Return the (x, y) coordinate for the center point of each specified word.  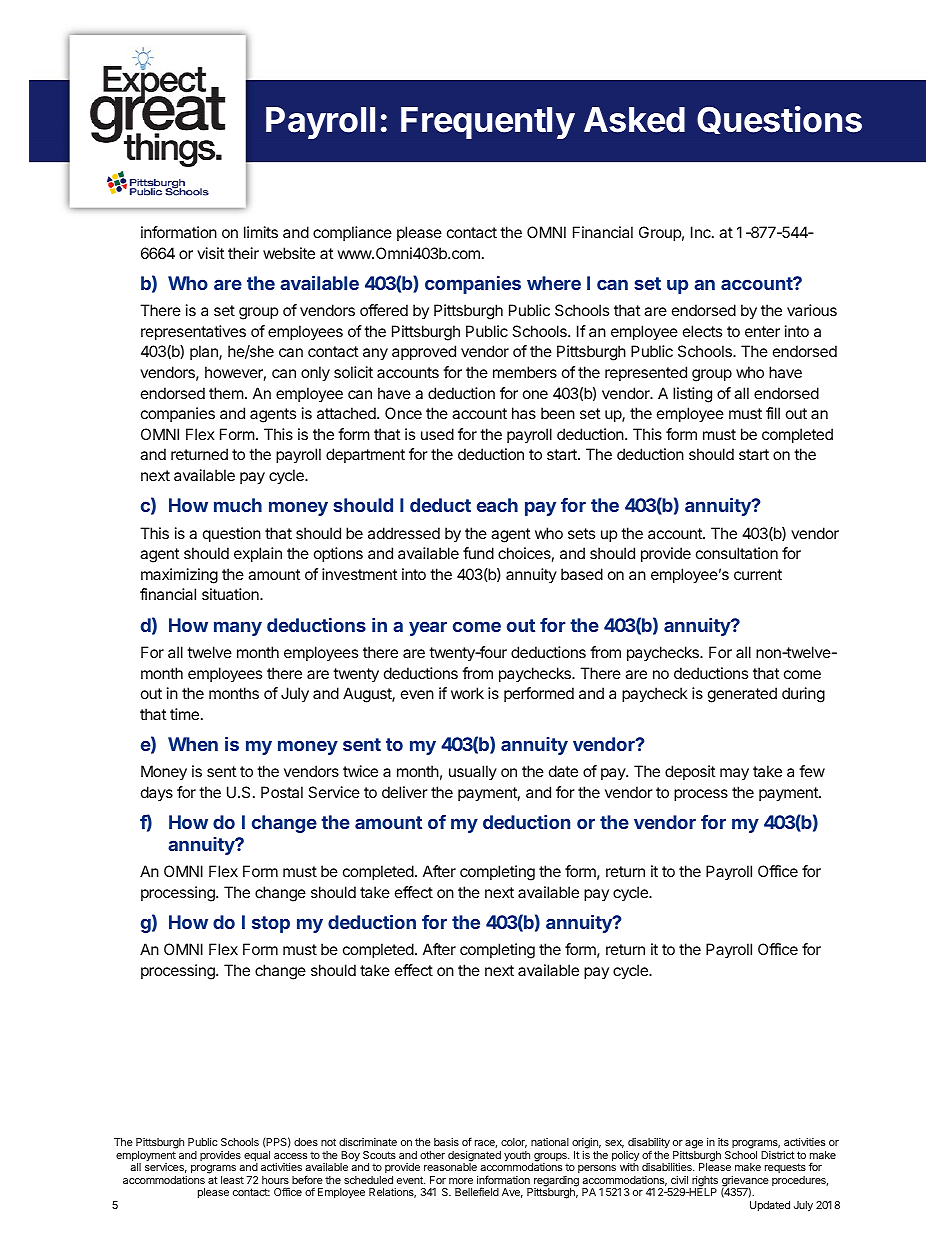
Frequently (488, 123)
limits (261, 232)
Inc (702, 232)
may (734, 774)
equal (257, 1157)
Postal (282, 792)
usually (473, 772)
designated (474, 1157)
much (238, 505)
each (497, 505)
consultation (737, 553)
